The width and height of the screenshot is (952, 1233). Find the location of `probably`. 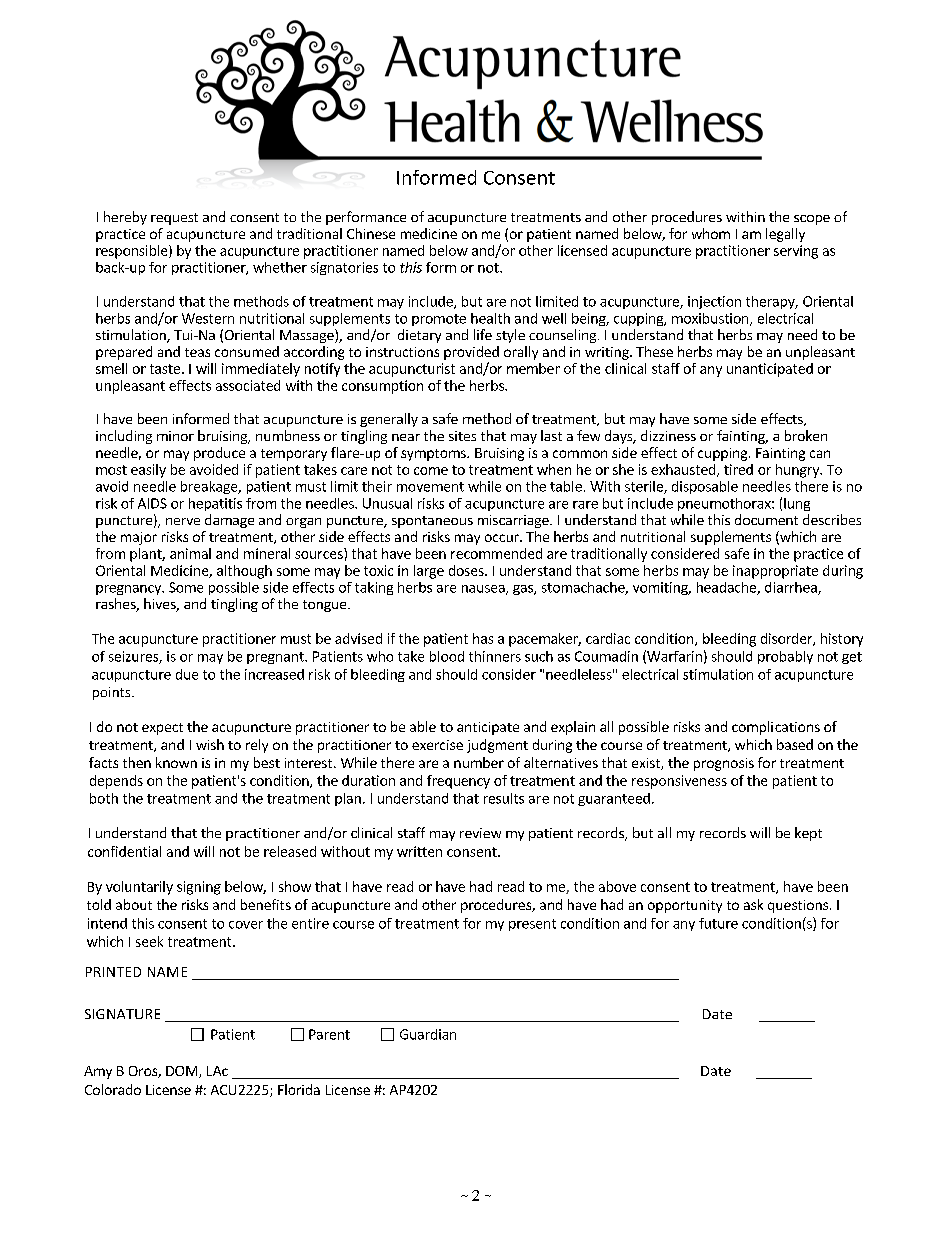

probably is located at coordinates (785, 657).
